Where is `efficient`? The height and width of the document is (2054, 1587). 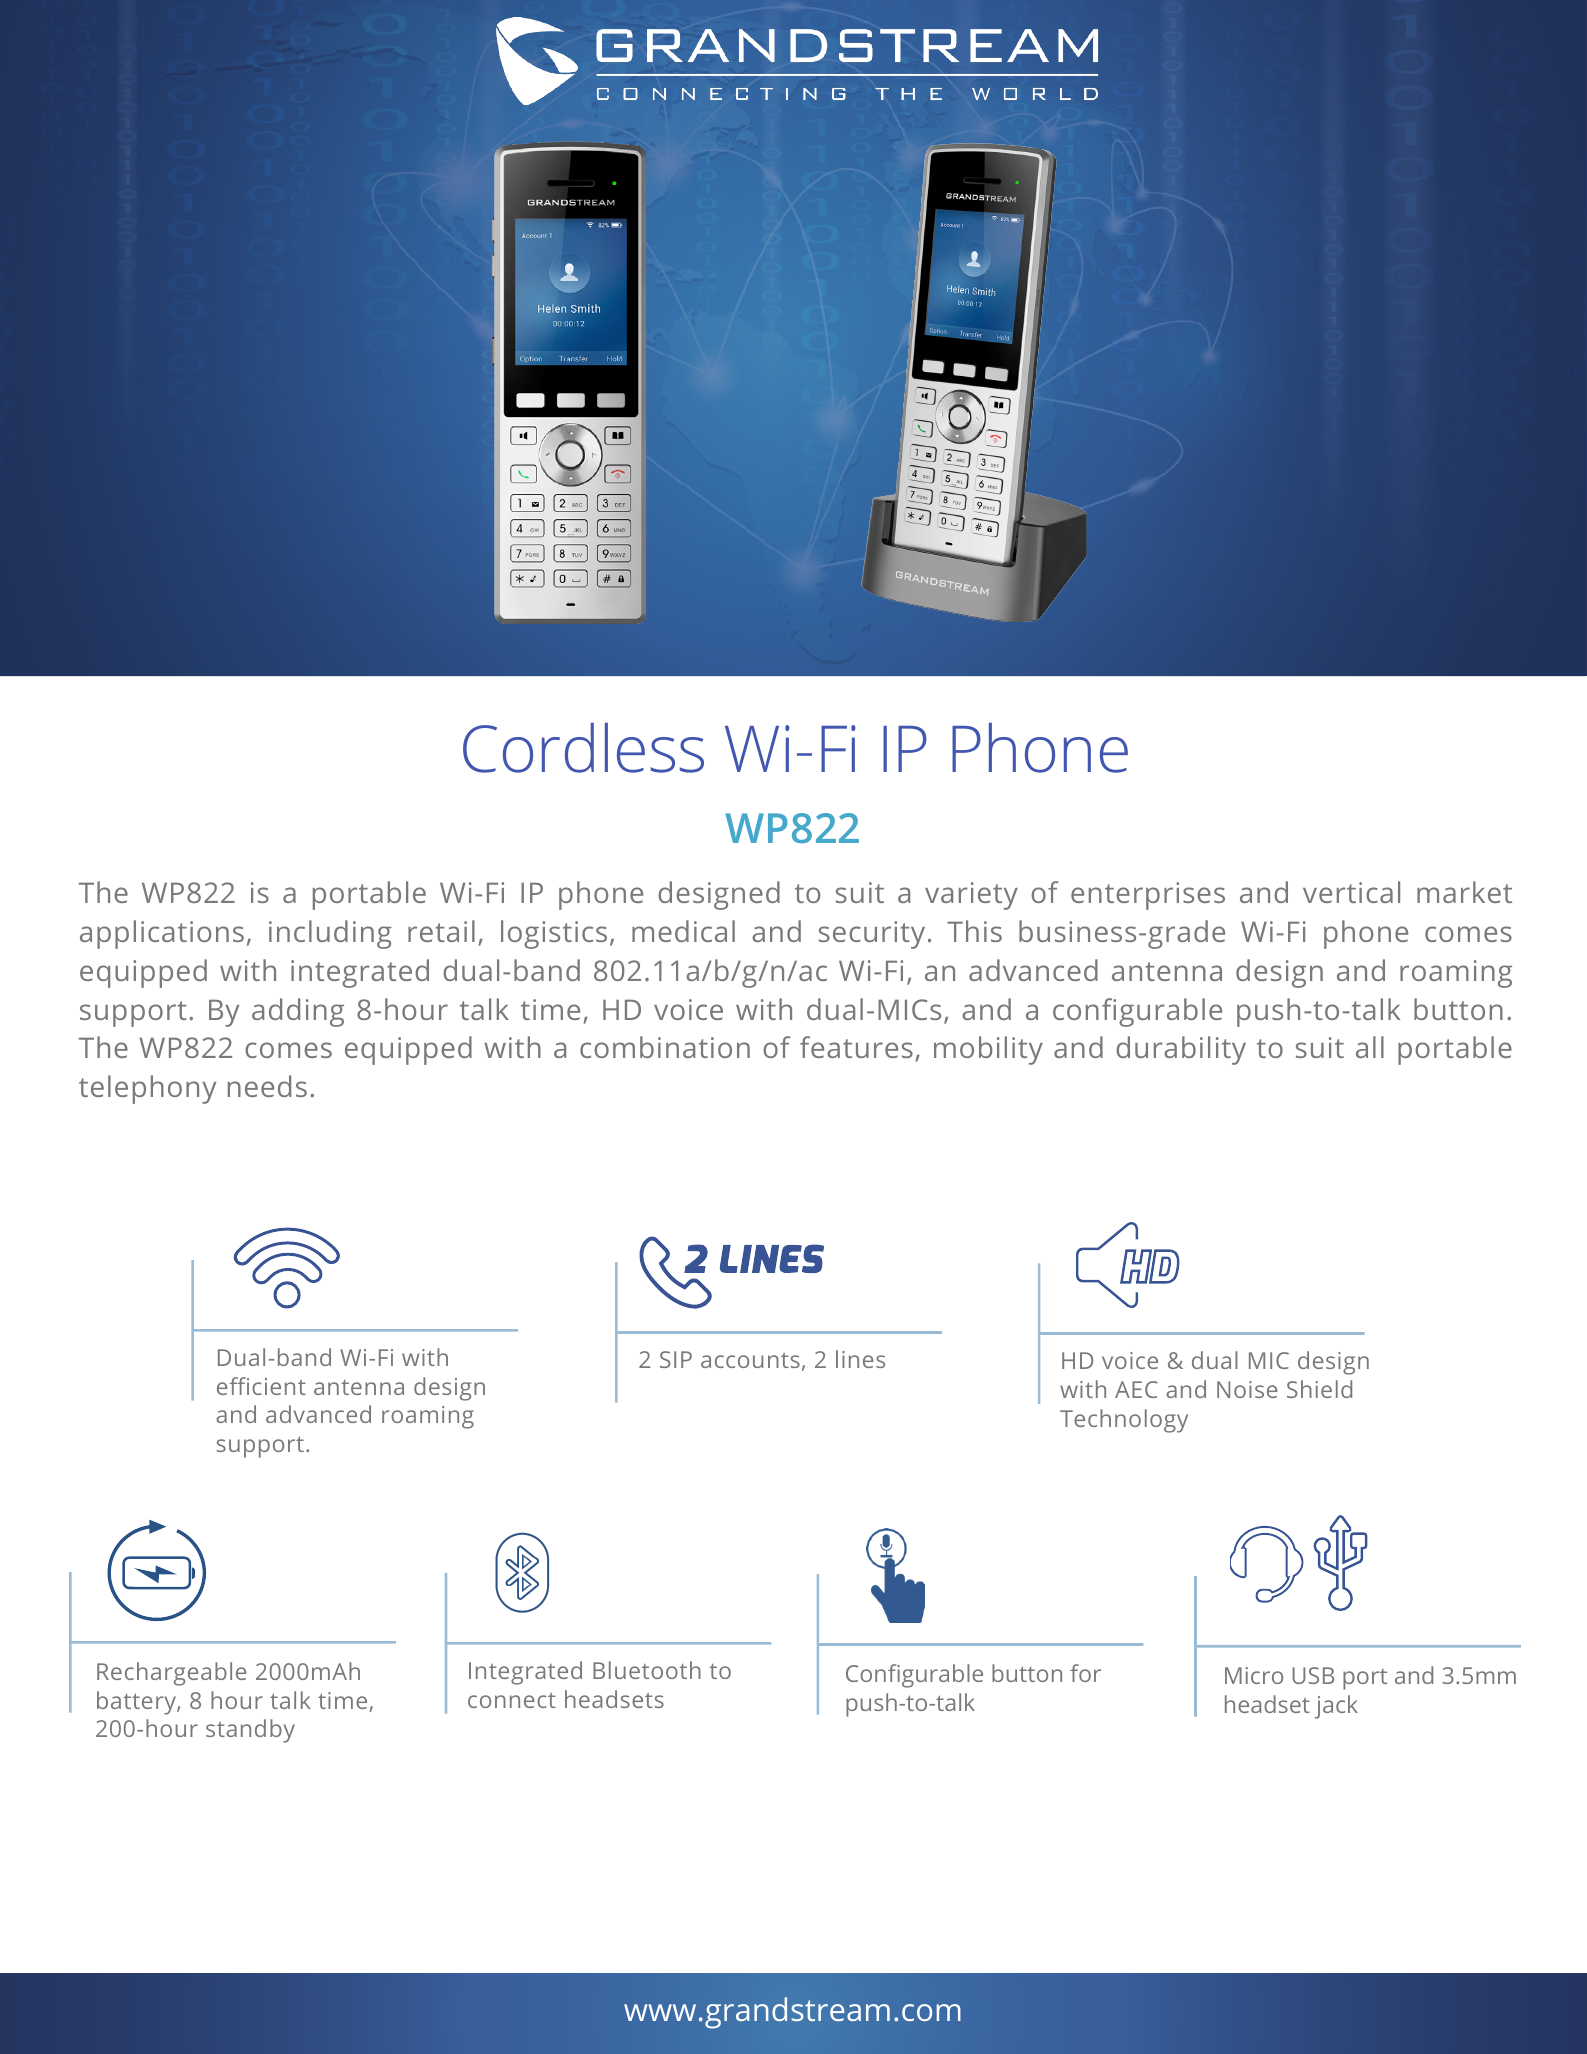
efficient is located at coordinates (261, 1386).
